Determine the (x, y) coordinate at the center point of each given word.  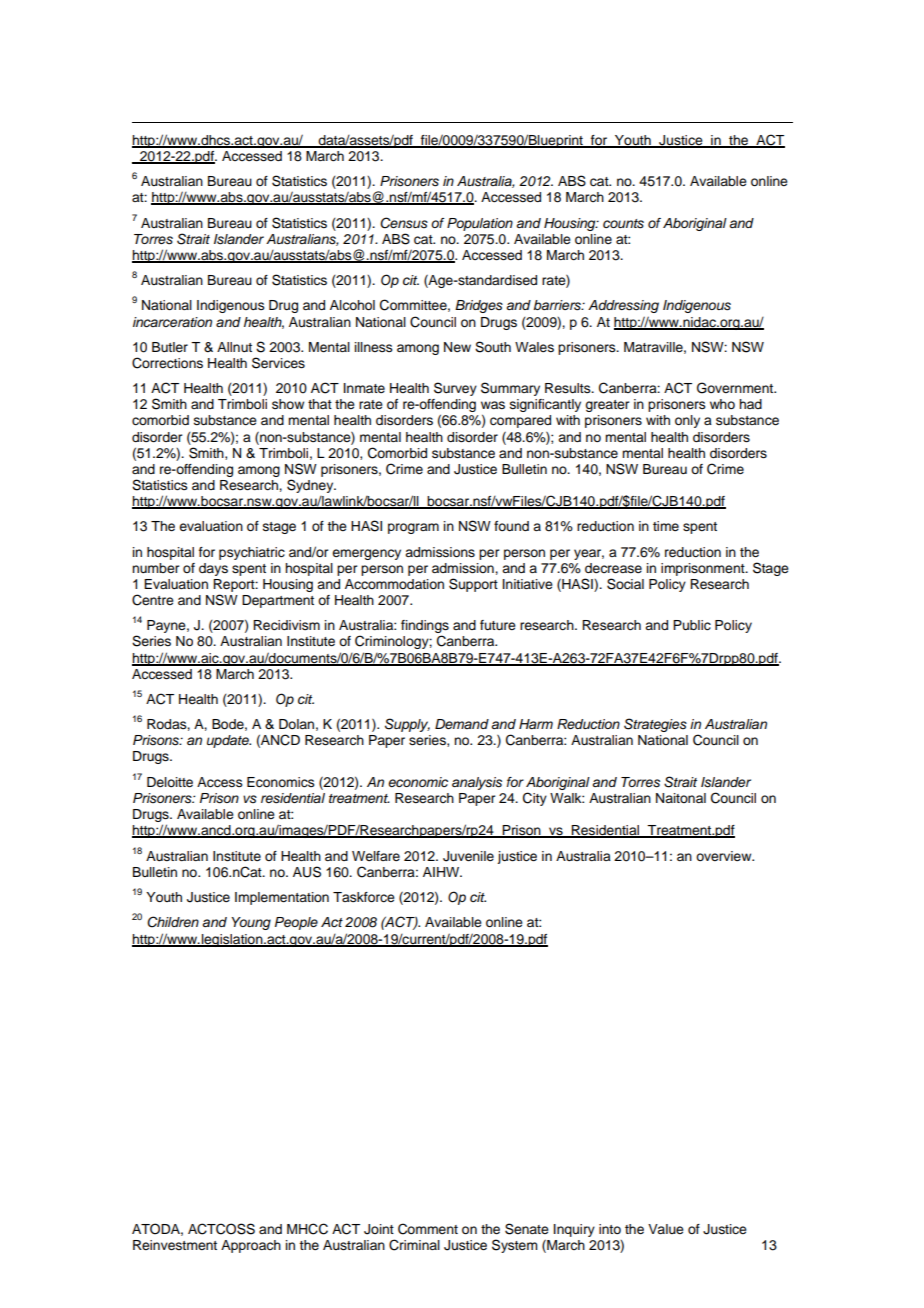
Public (692, 625)
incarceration (172, 322)
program (413, 528)
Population (480, 224)
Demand (462, 724)
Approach (251, 1246)
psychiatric (252, 553)
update (229, 741)
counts (623, 224)
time (666, 526)
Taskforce (364, 897)
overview (725, 856)
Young (251, 923)
